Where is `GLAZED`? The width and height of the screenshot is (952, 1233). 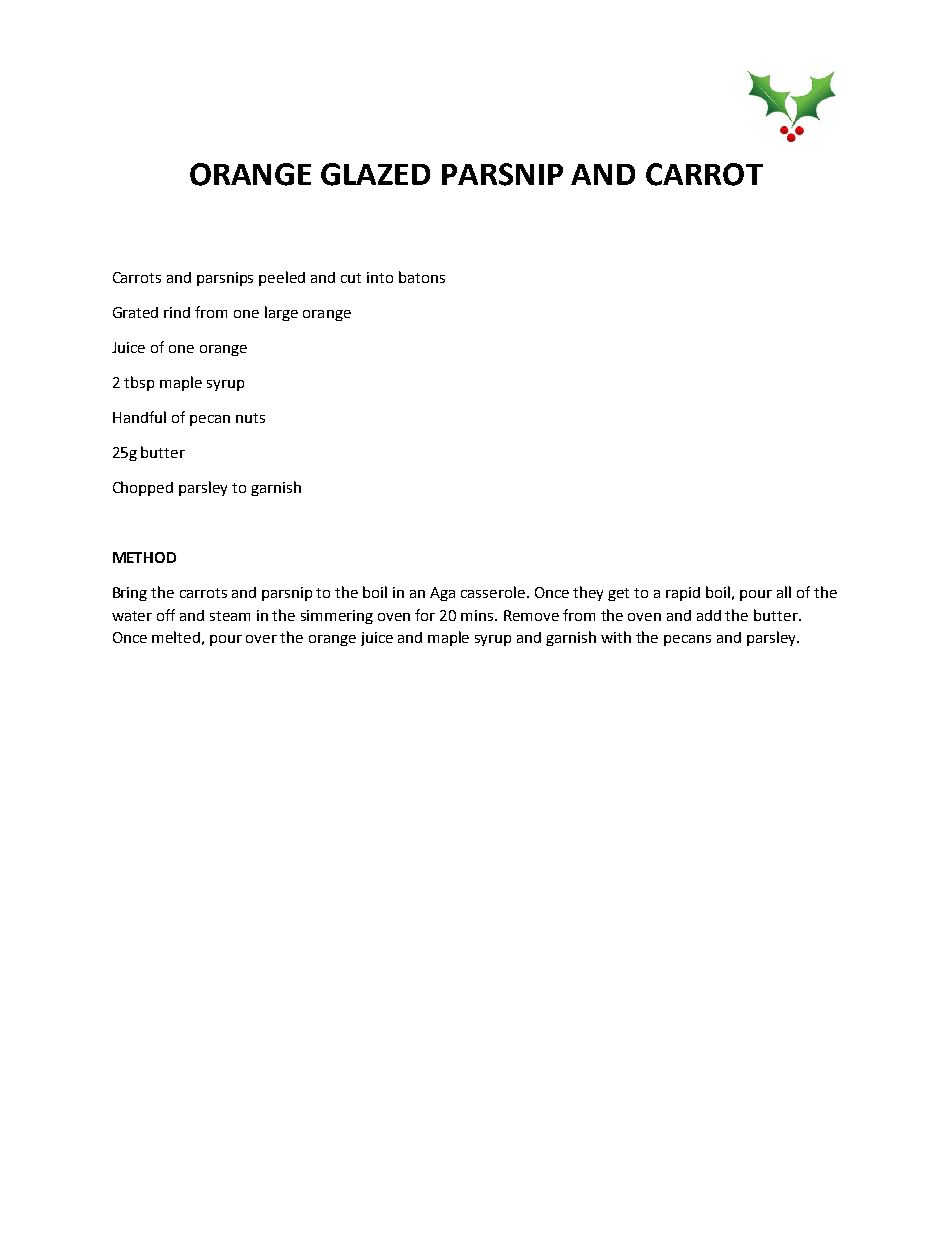
GLAZED is located at coordinates (375, 174).
